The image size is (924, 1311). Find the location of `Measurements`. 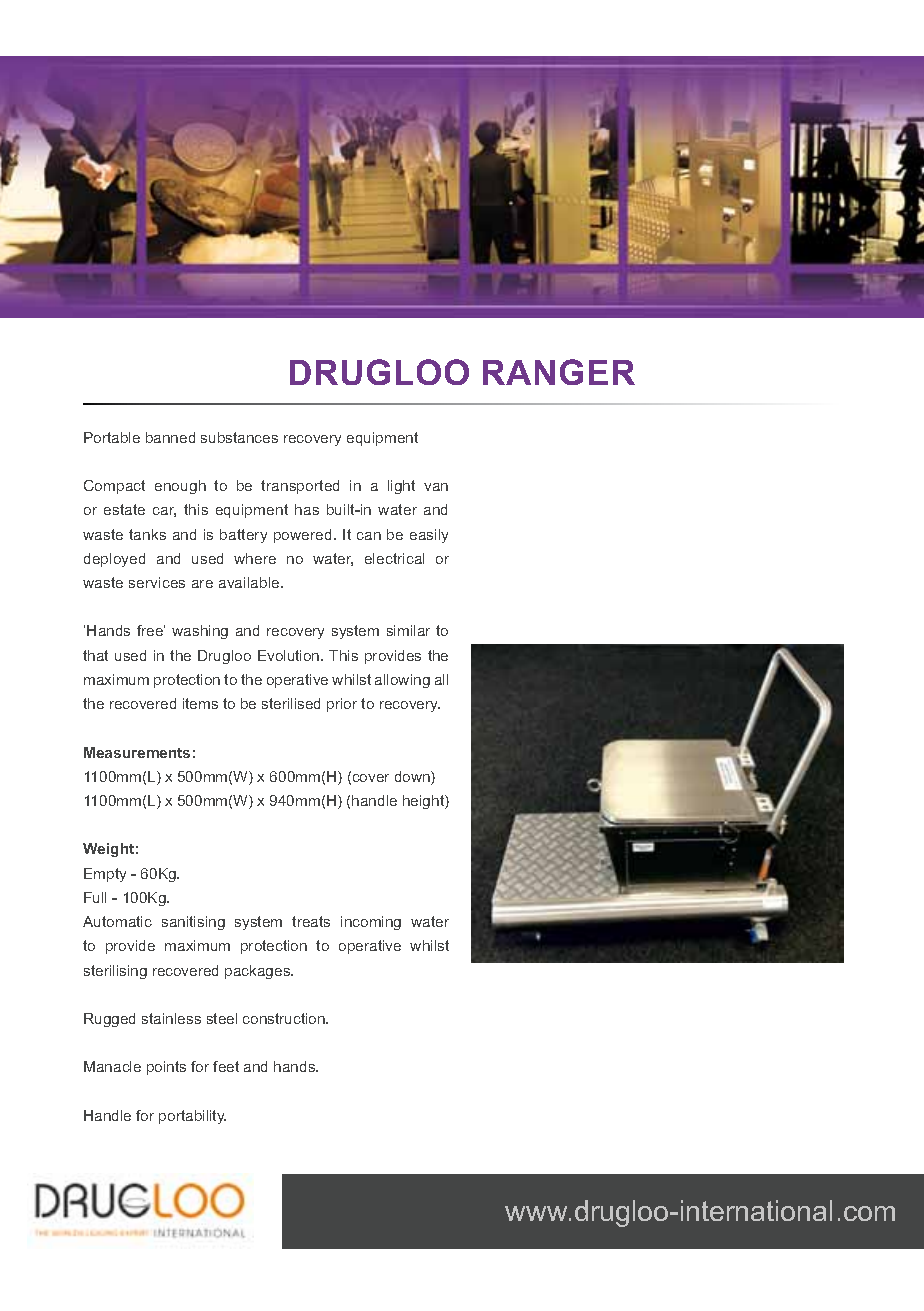

Measurements is located at coordinates (137, 752).
